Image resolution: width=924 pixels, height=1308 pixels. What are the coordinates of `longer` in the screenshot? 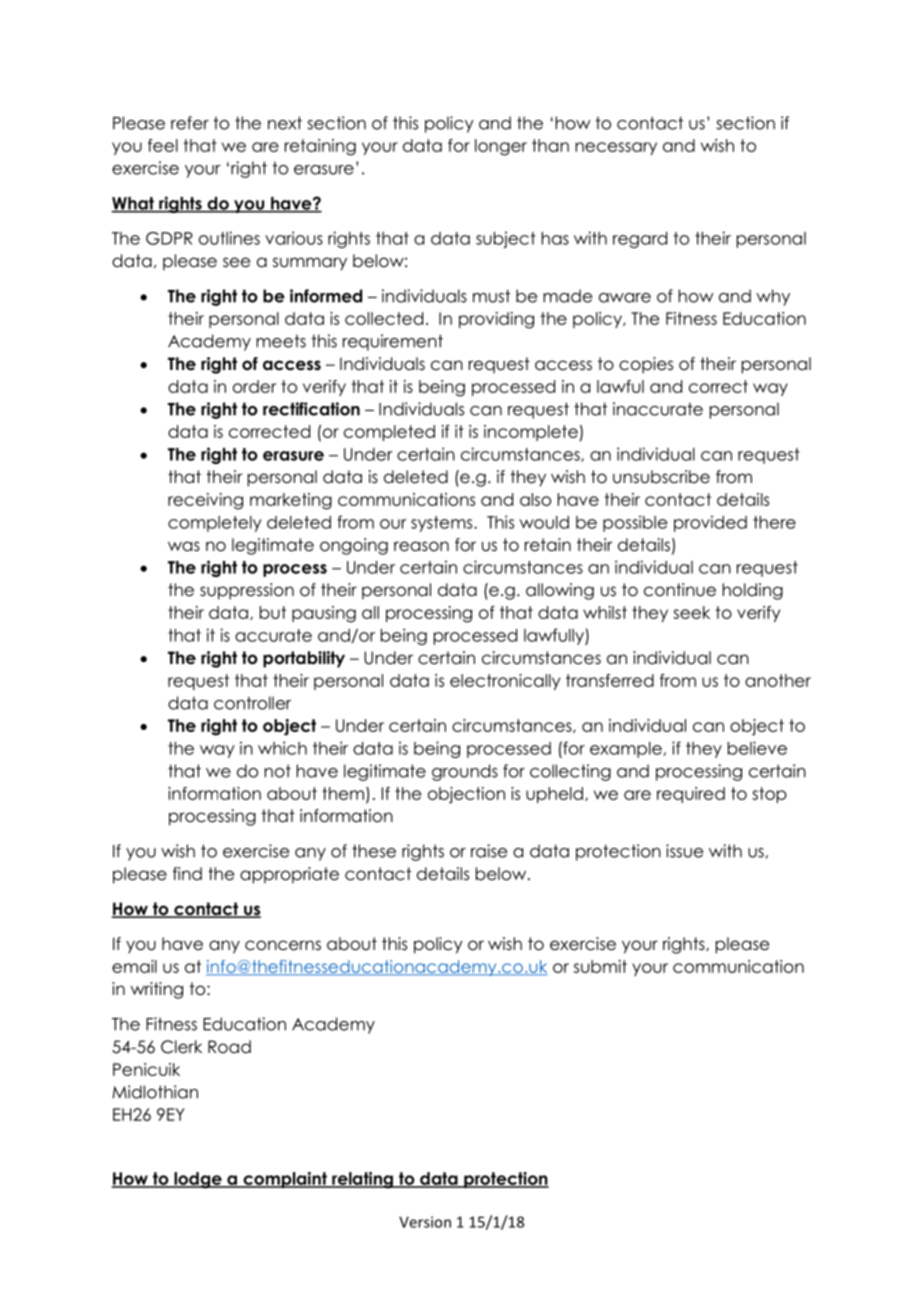 It's located at (501, 147).
